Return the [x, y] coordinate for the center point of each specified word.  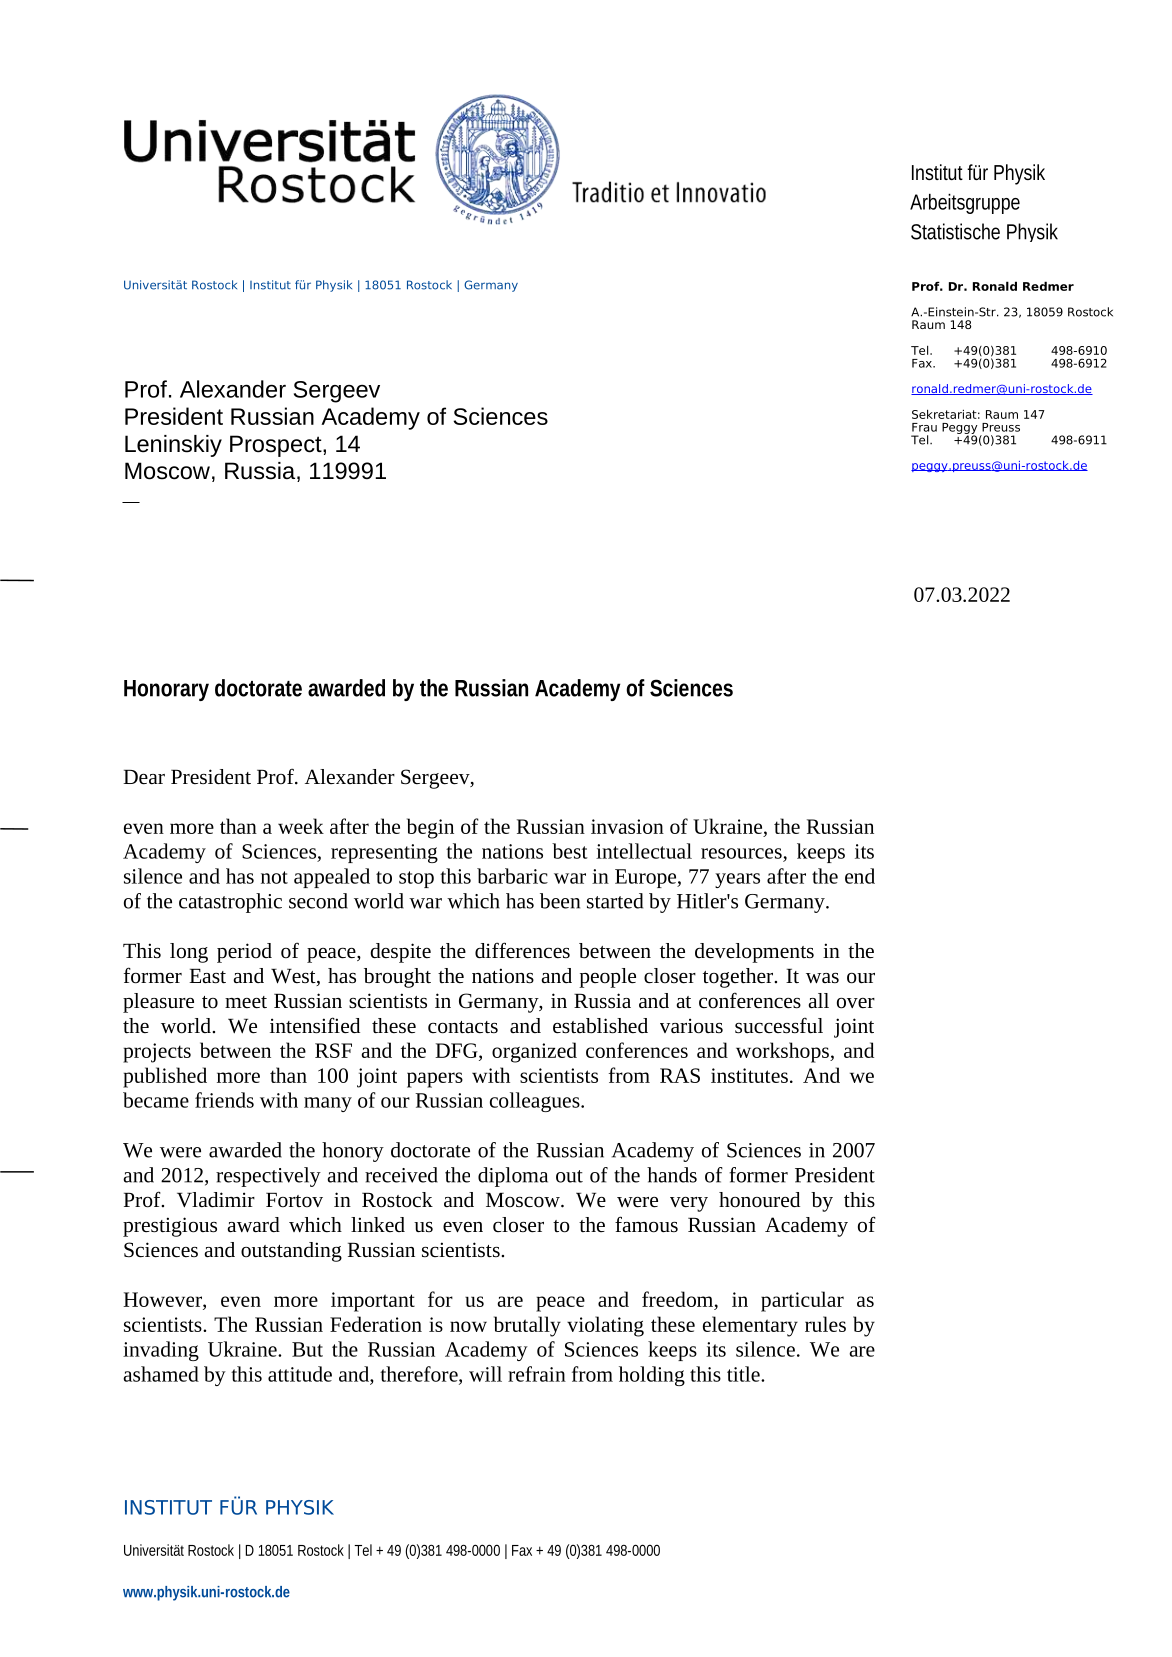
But [307, 1349]
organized [534, 1052]
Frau [924, 427]
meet [246, 1002]
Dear [144, 777]
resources [741, 853]
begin [430, 828]
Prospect [277, 446]
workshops [783, 1052]
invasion [627, 826]
